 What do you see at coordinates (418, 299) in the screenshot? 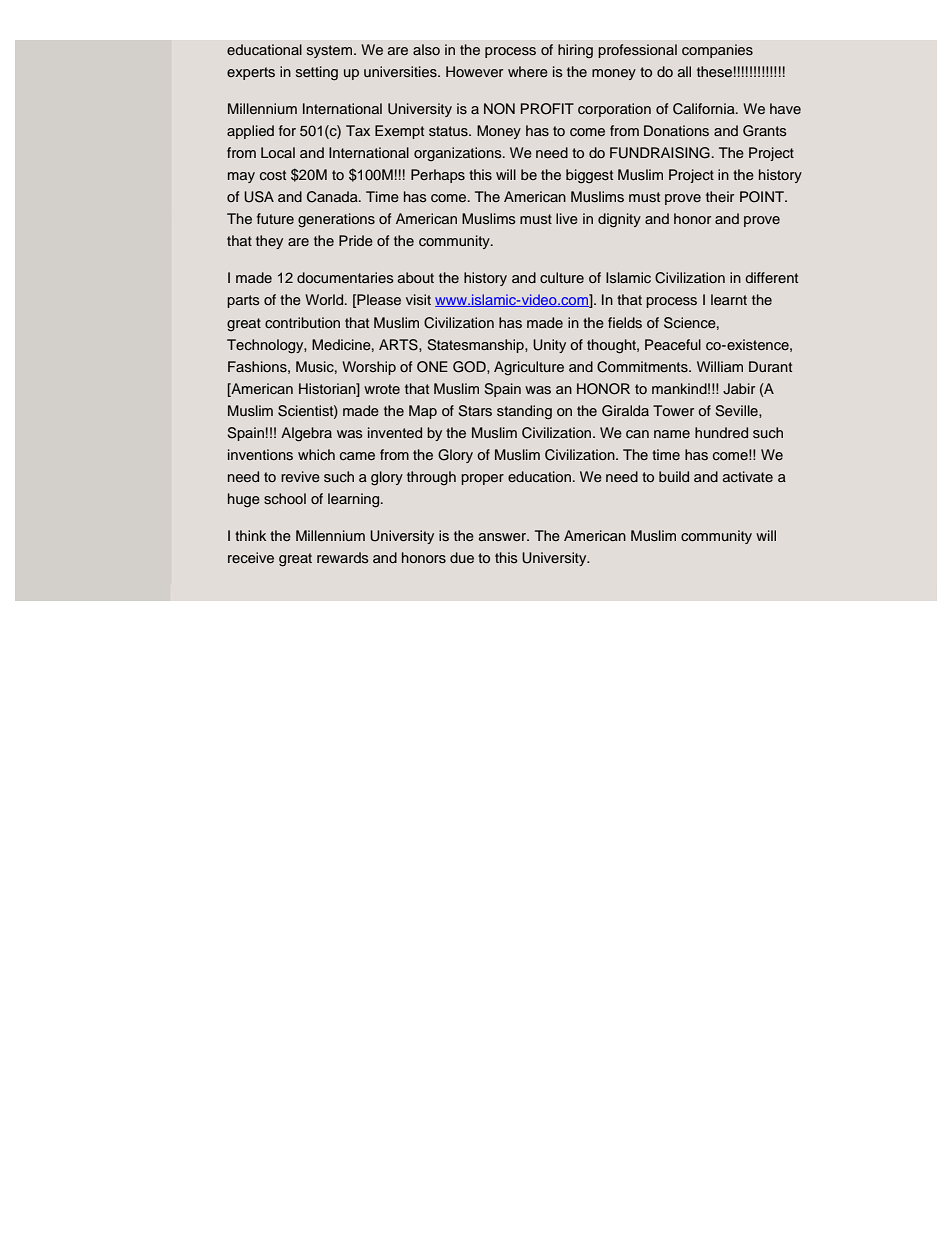
I see `visit` at bounding box center [418, 299].
